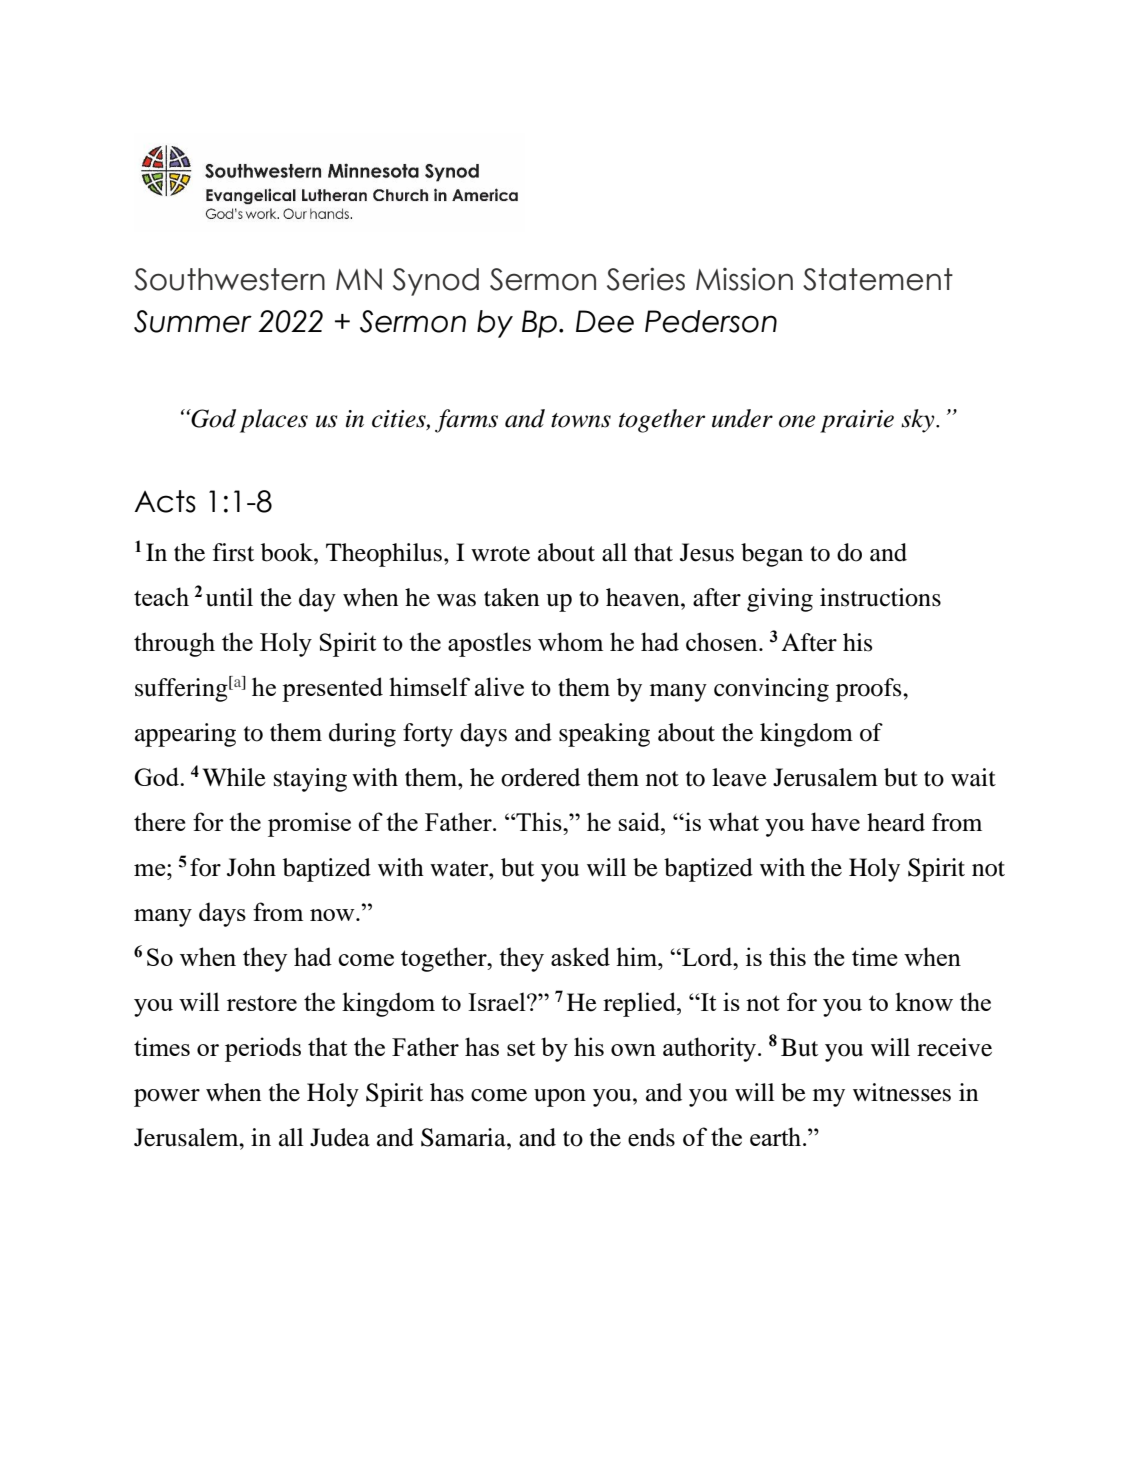 The height and width of the document is (1474, 1139). Describe the element at coordinates (878, 279) in the document. I see `Statement` at that location.
